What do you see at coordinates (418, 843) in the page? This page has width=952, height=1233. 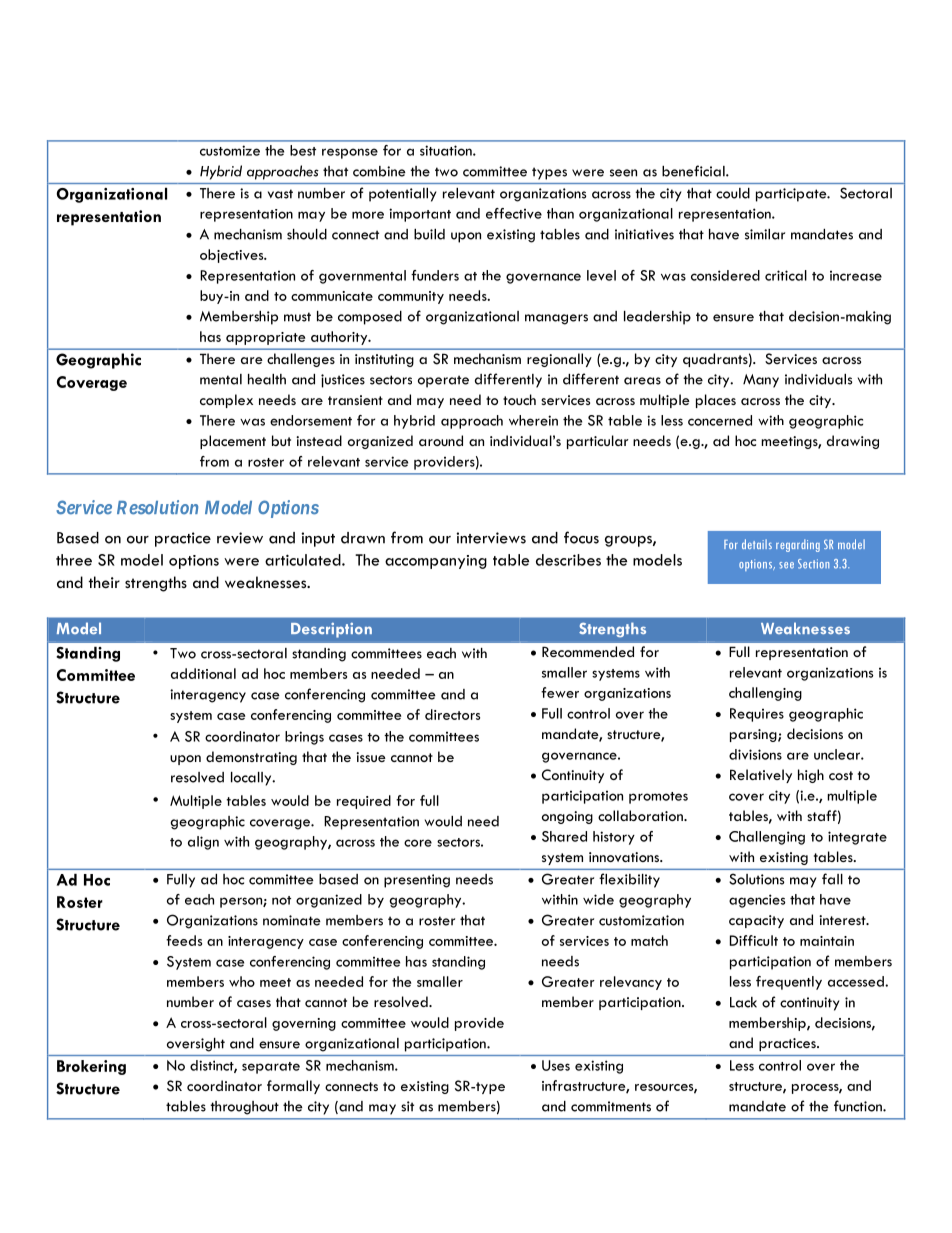 I see `core` at bounding box center [418, 843].
